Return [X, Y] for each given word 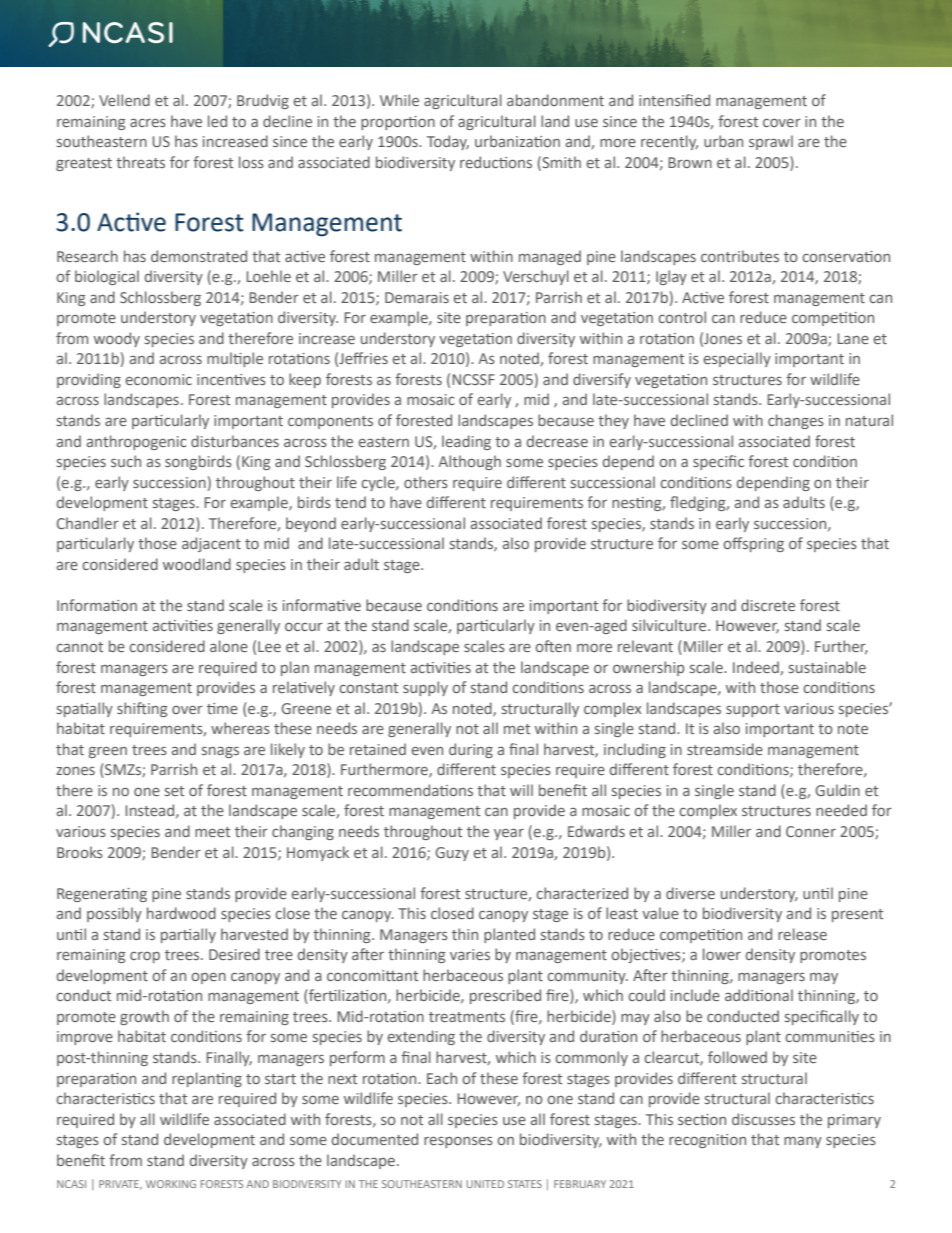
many [803, 1142]
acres [148, 122]
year [509, 834]
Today [448, 142]
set [174, 791]
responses [458, 1142]
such [126, 461]
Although [469, 462]
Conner [811, 831]
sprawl [771, 142]
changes [796, 421]
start [280, 1079]
